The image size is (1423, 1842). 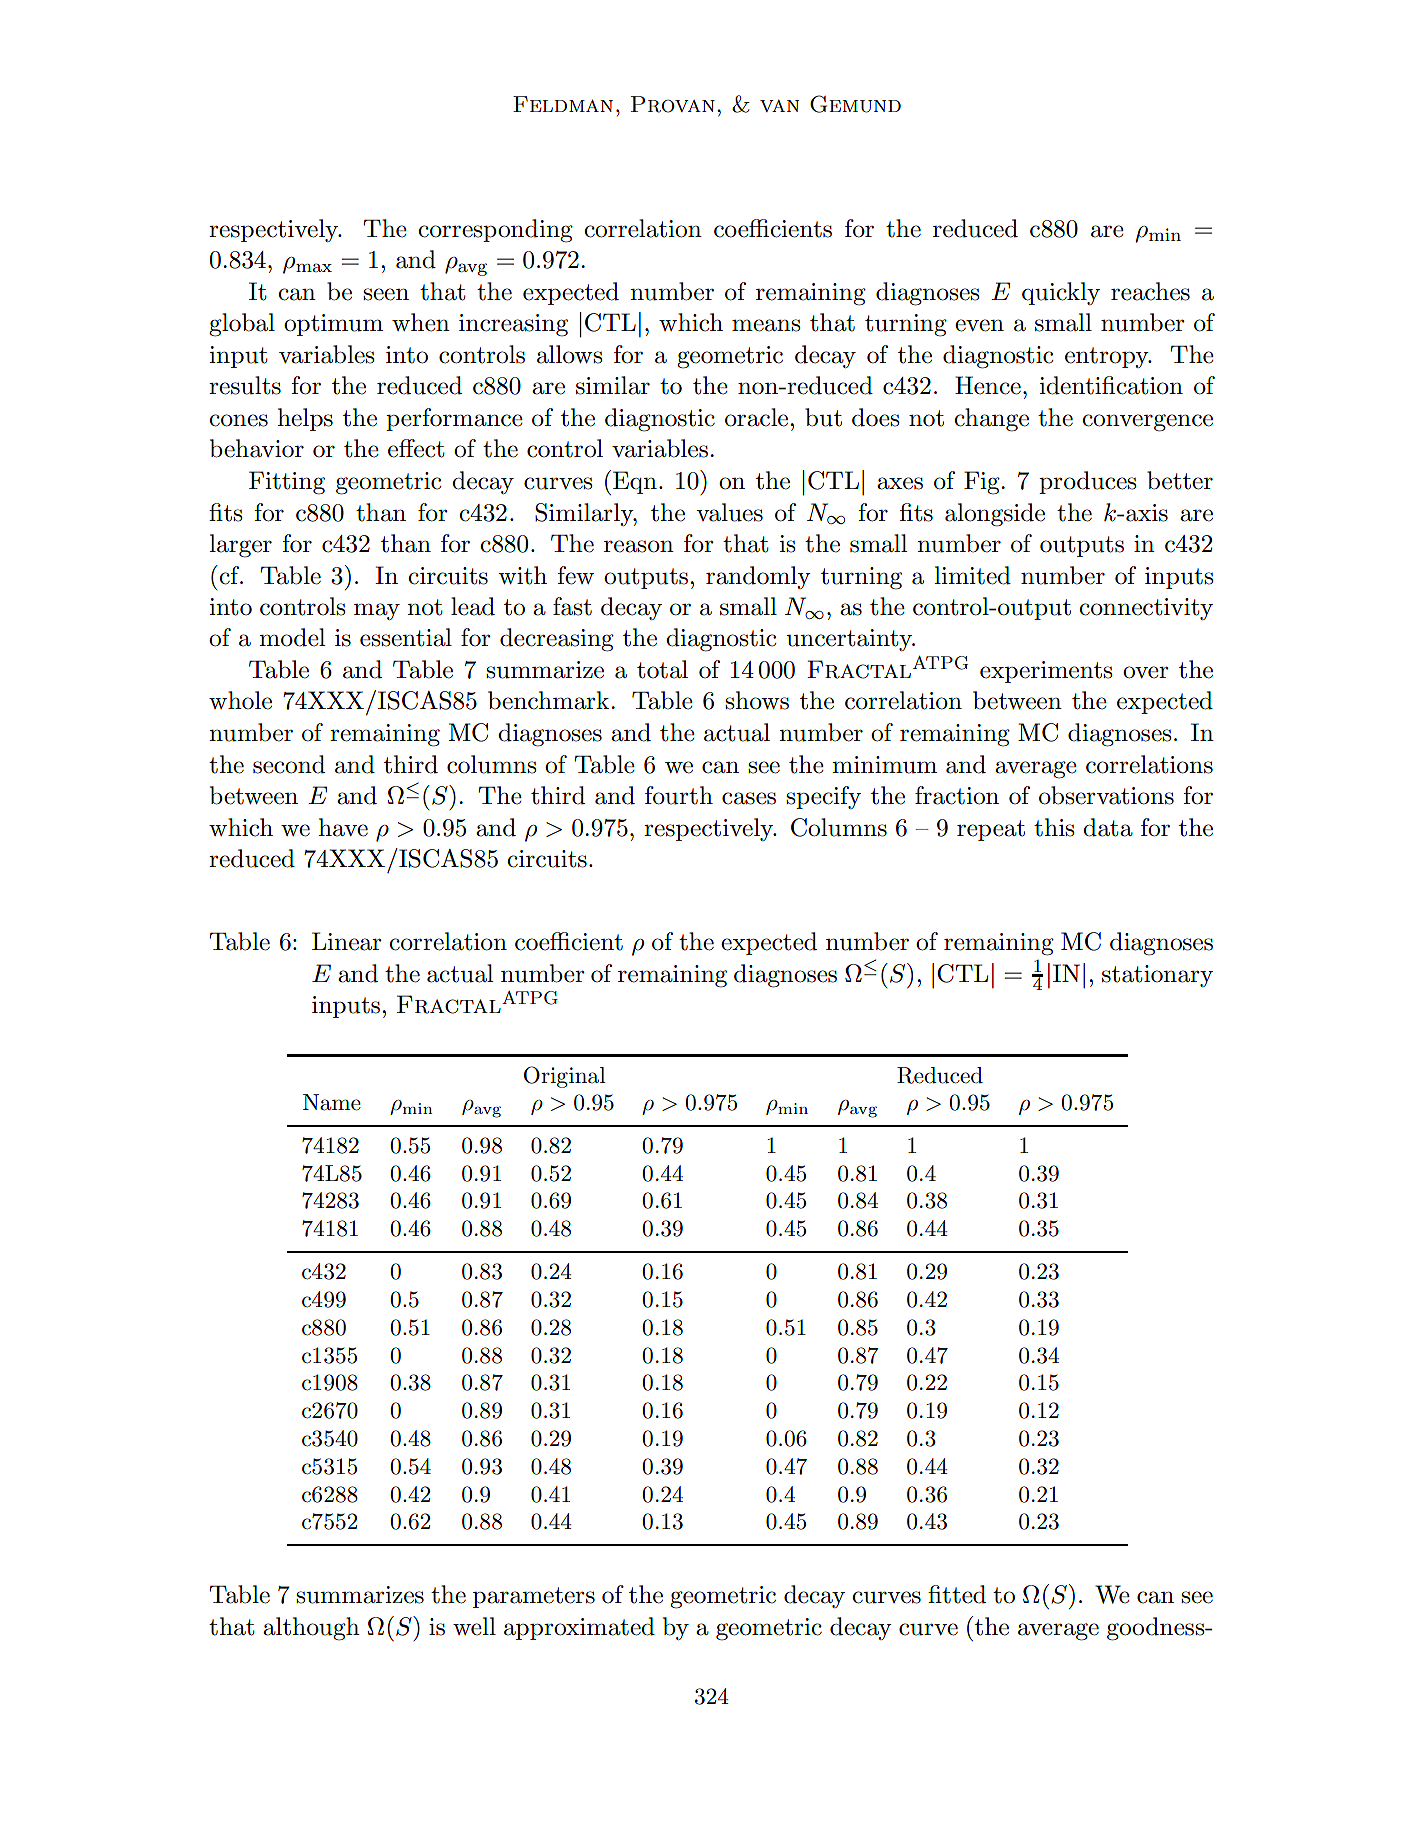 I want to click on experiments, so click(x=1046, y=672).
